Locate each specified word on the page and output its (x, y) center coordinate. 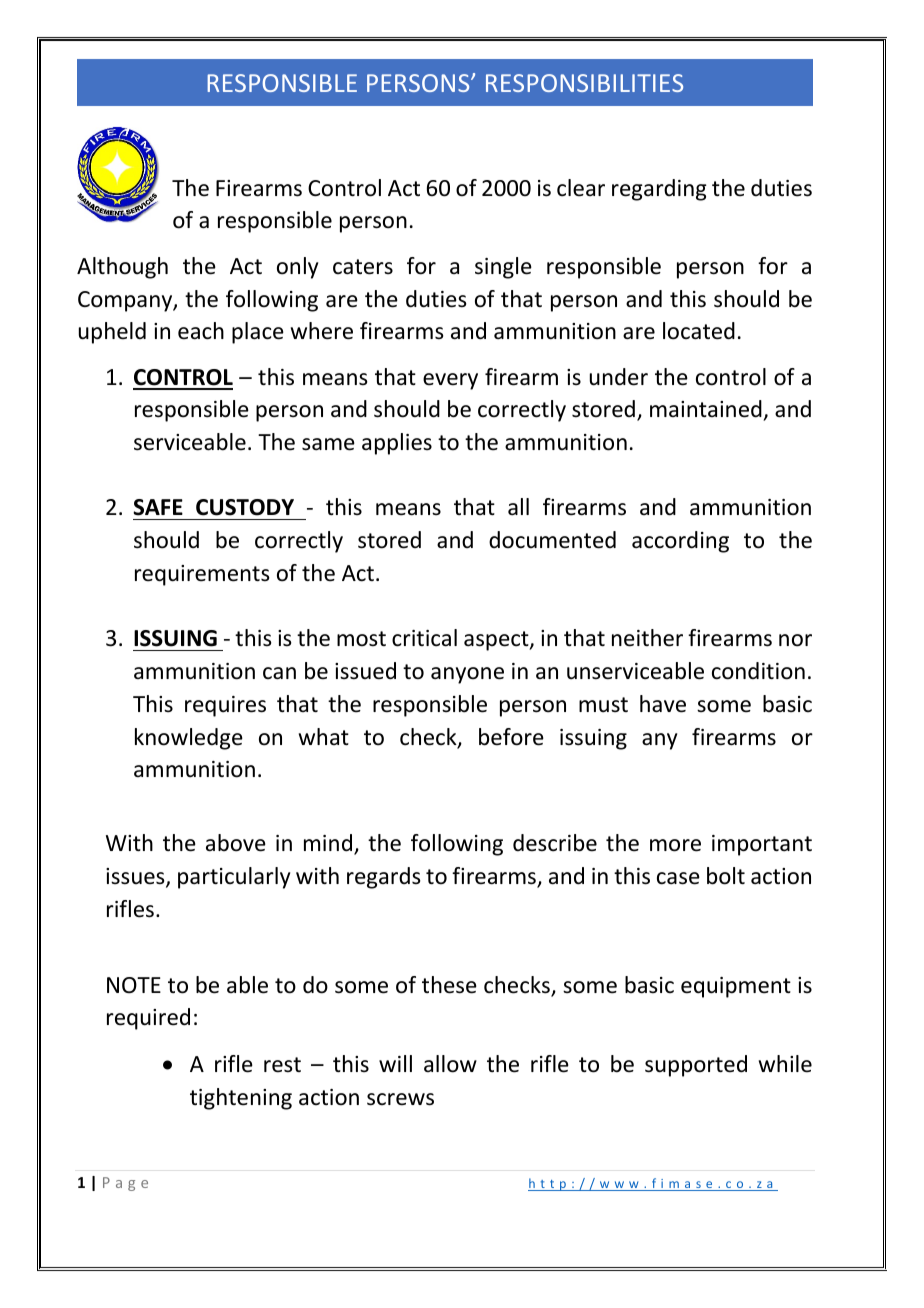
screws (400, 1099)
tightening (241, 1099)
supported (696, 1066)
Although (122, 268)
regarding (659, 190)
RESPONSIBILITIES (584, 83)
